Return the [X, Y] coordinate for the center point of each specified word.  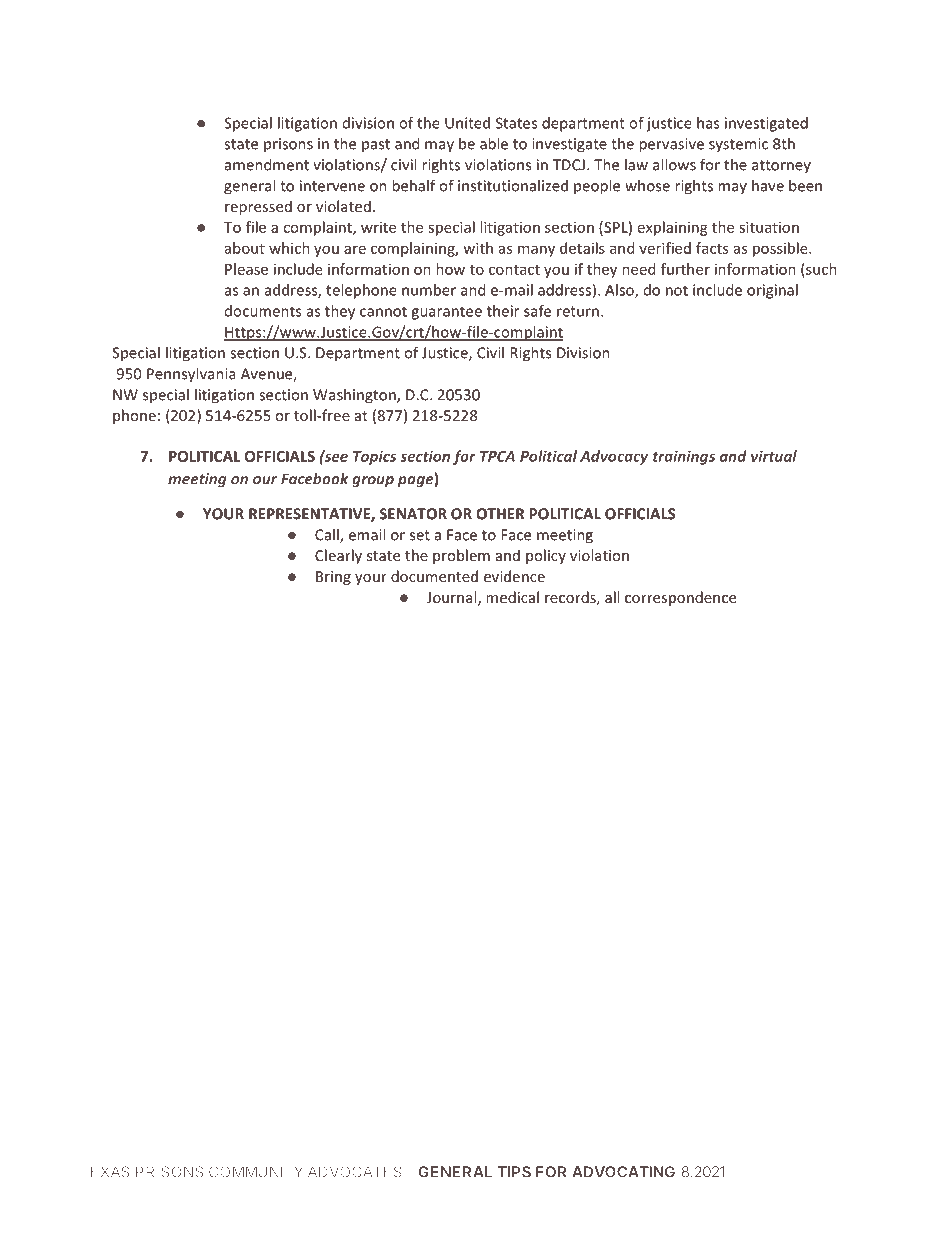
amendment [267, 164]
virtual [774, 456]
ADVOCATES [355, 1172]
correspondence [680, 598]
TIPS [514, 1172]
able [494, 143]
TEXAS [105, 1172]
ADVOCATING [623, 1172]
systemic [738, 145]
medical [512, 597]
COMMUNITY [256, 1172]
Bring [333, 578]
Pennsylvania [191, 375]
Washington [355, 396]
